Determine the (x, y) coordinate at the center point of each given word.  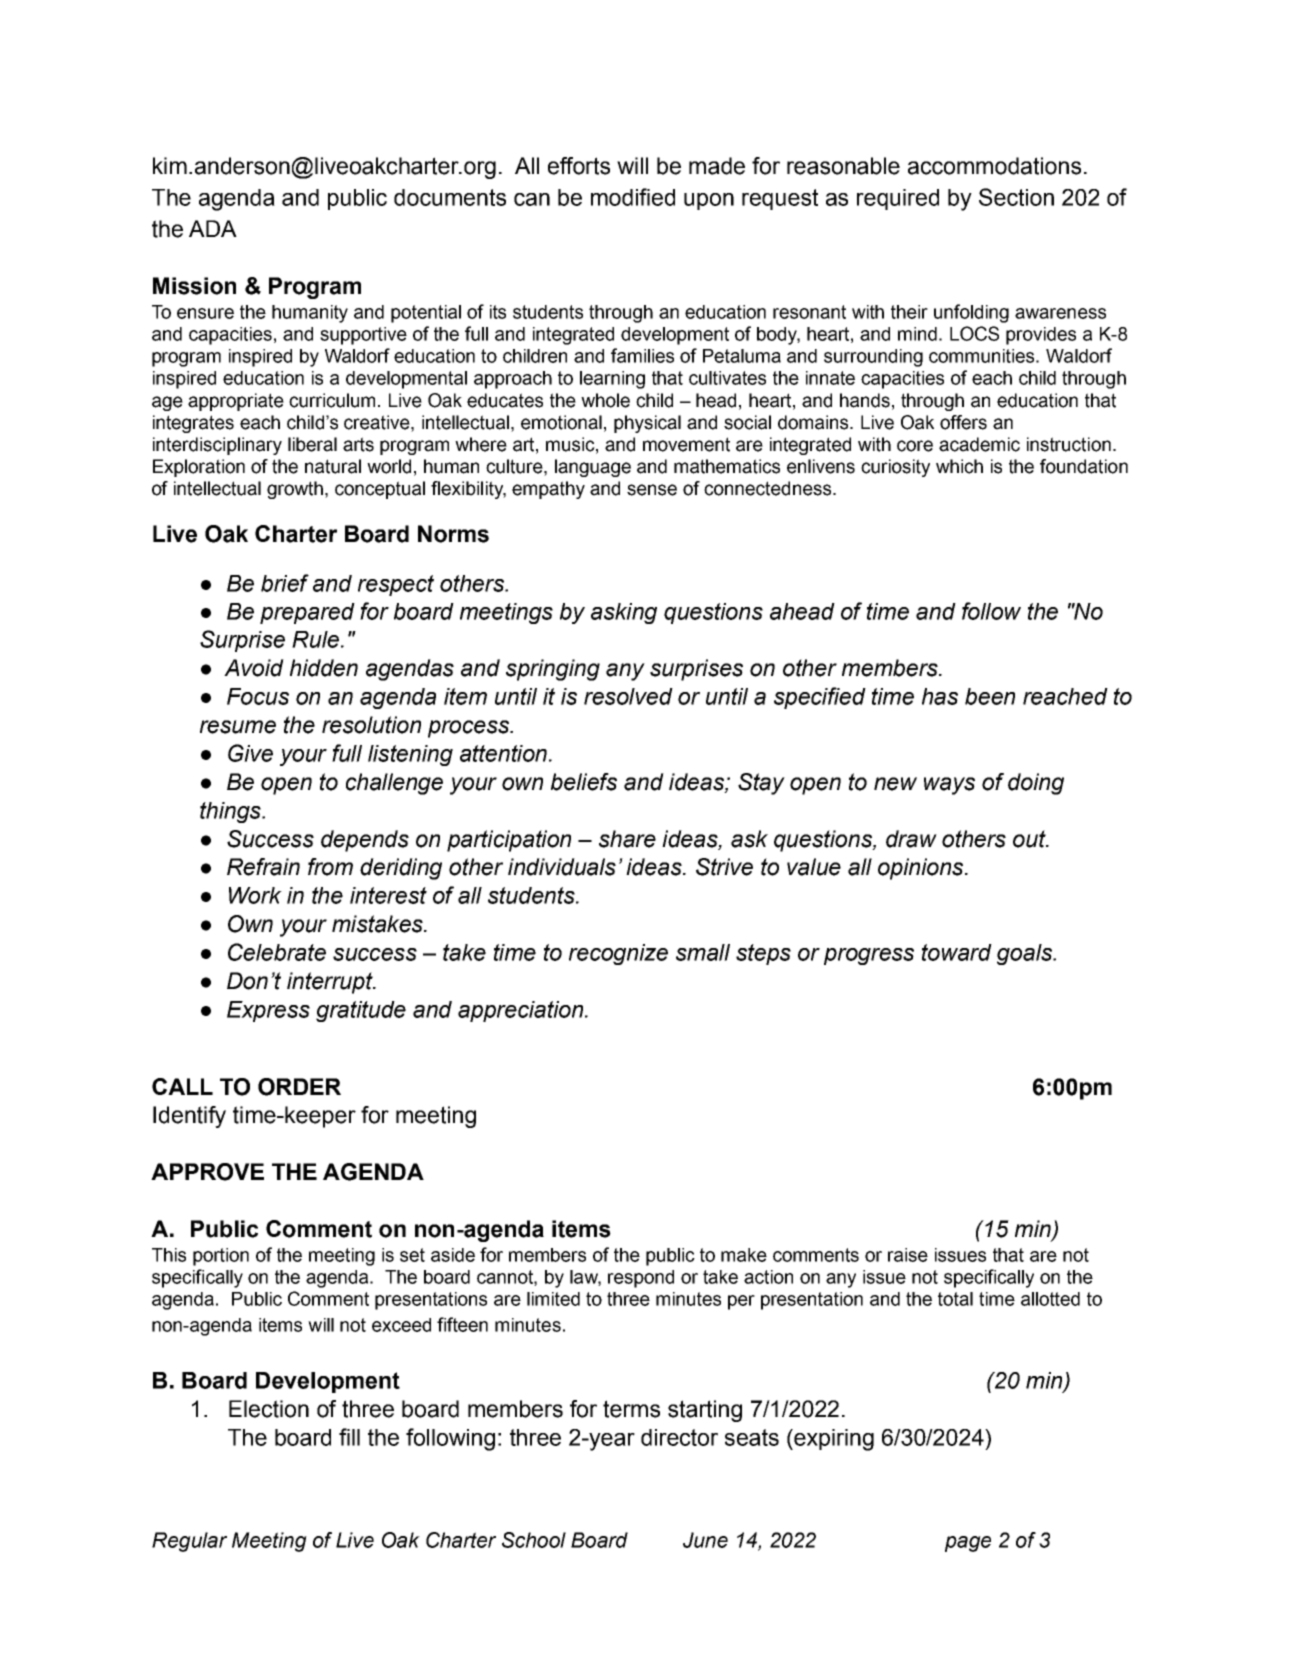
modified (633, 197)
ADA (213, 228)
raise (908, 1255)
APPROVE (207, 1172)
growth (295, 490)
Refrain (263, 867)
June (705, 1540)
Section (1016, 197)
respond (641, 1279)
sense (652, 490)
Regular (189, 1542)
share (627, 839)
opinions (922, 869)
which (959, 466)
